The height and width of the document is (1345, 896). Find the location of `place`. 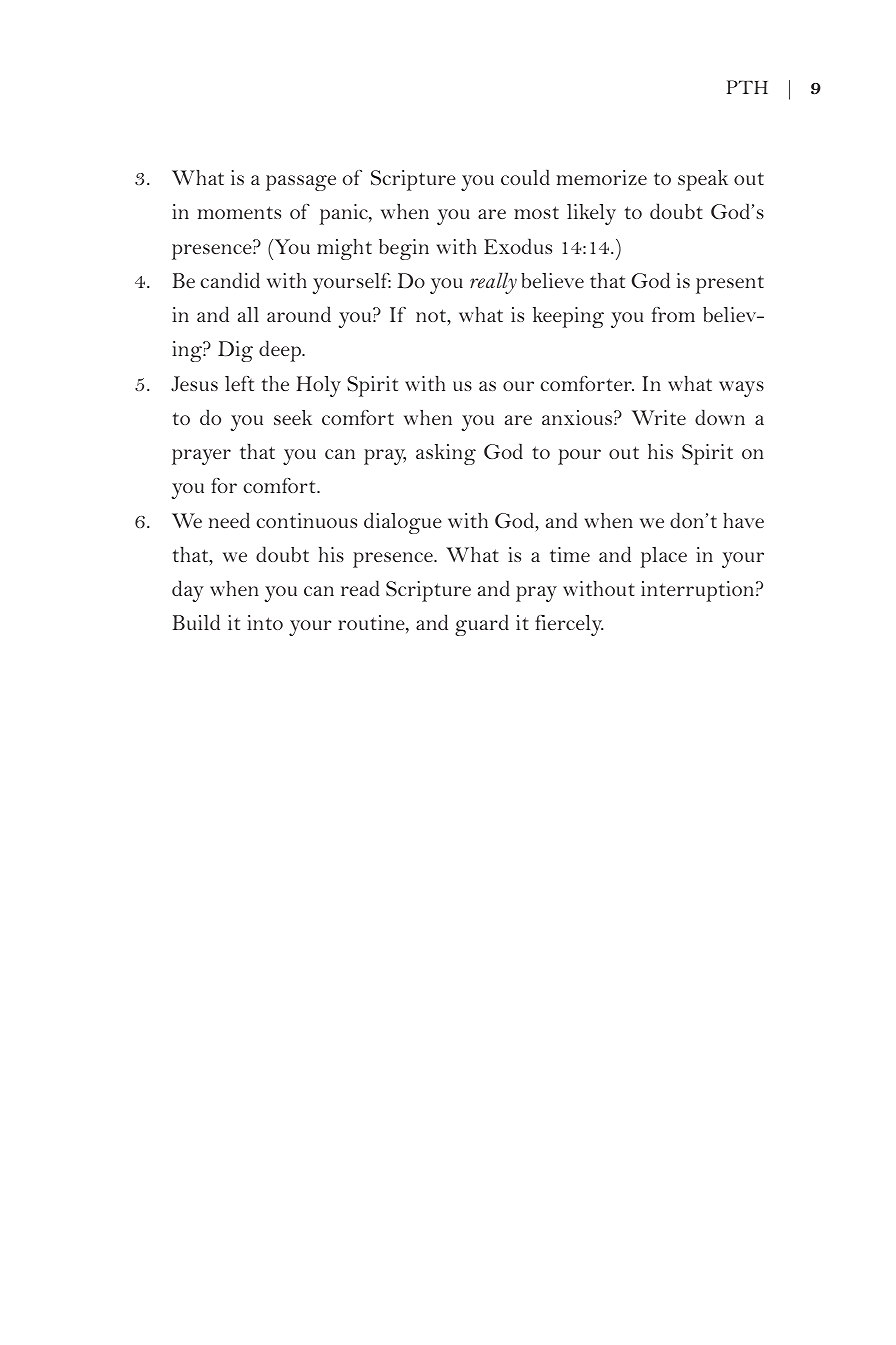

place is located at coordinates (663, 557).
